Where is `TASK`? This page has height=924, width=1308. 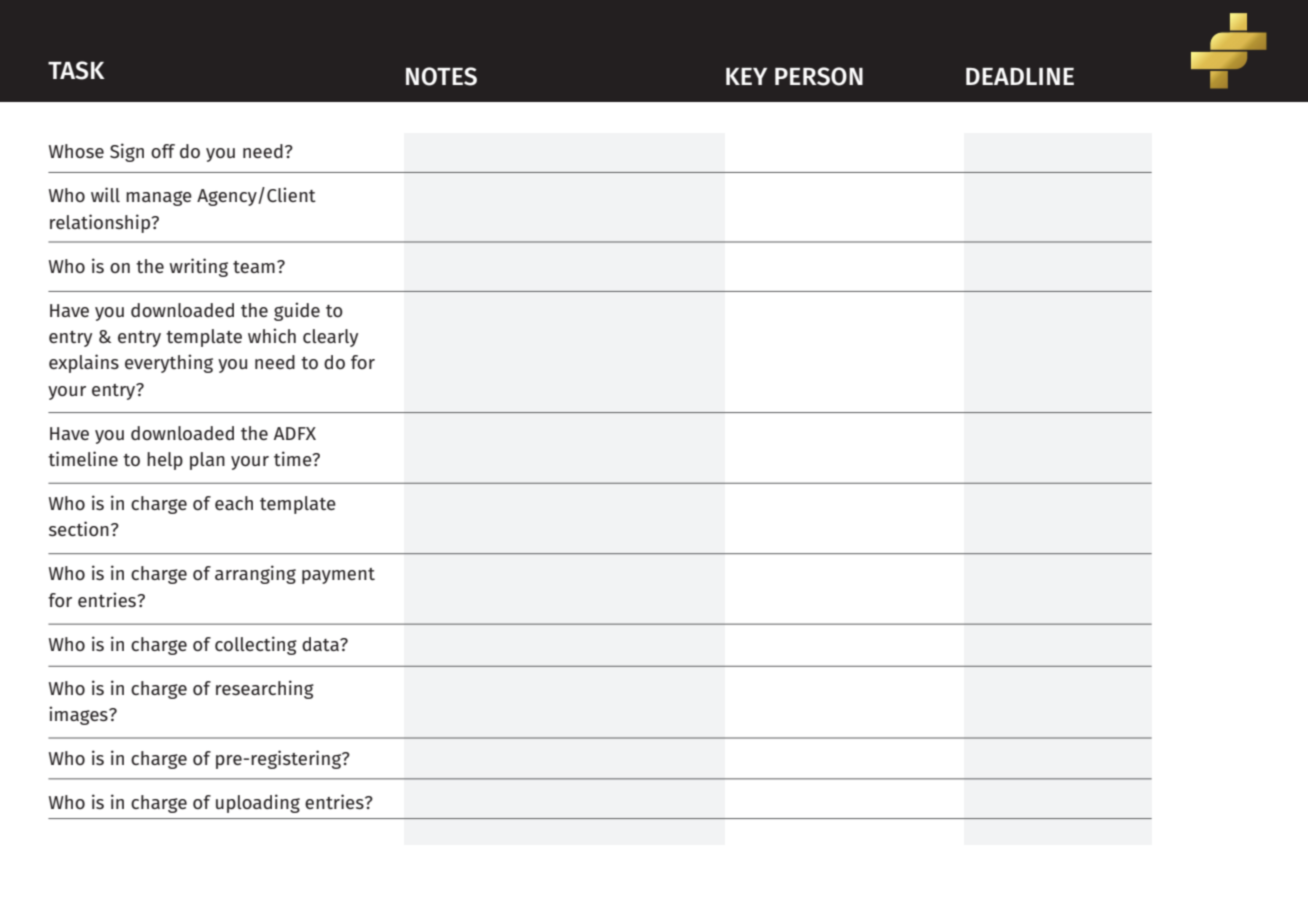 TASK is located at coordinates (76, 70).
